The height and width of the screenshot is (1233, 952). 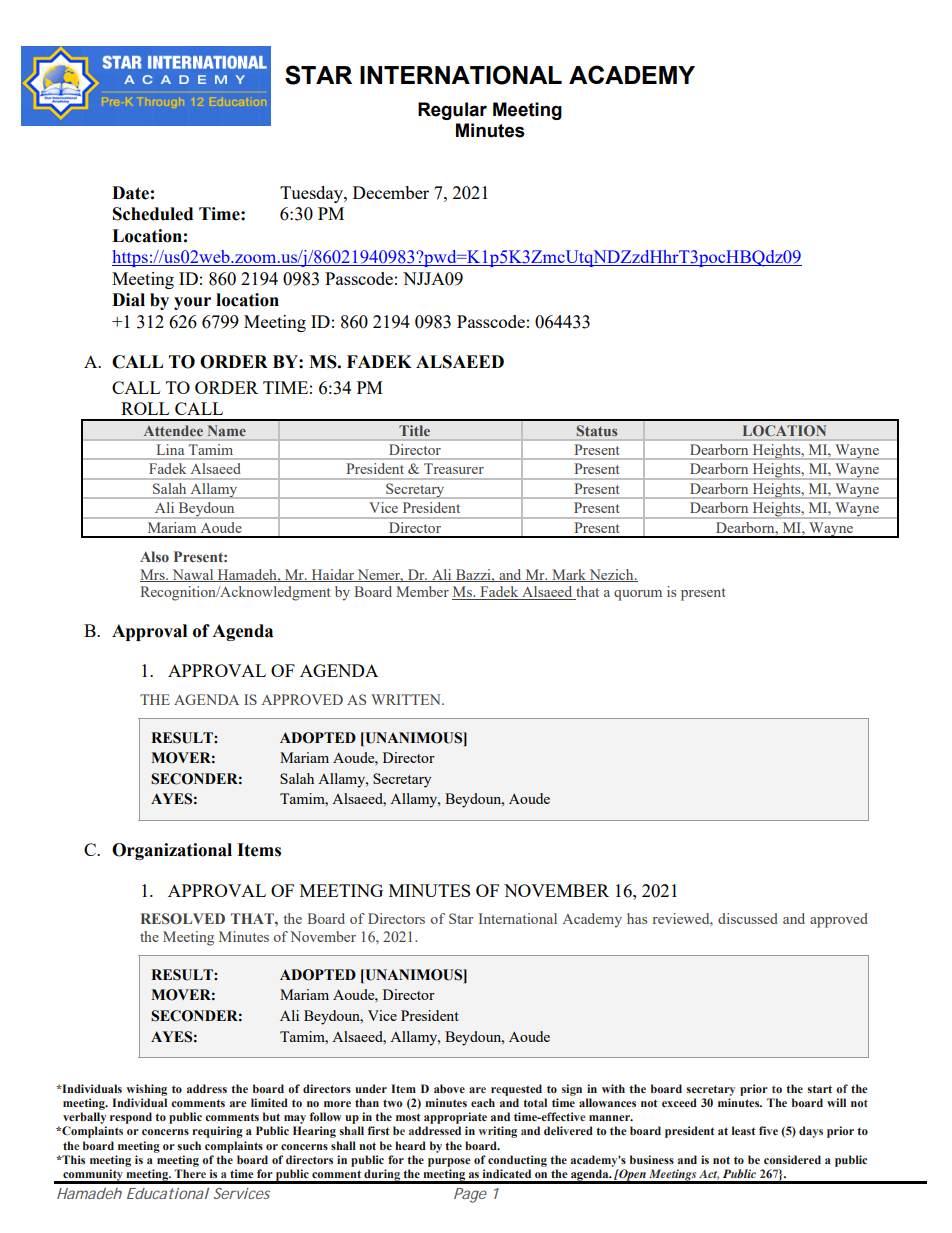 I want to click on purpose, so click(x=449, y=1162).
